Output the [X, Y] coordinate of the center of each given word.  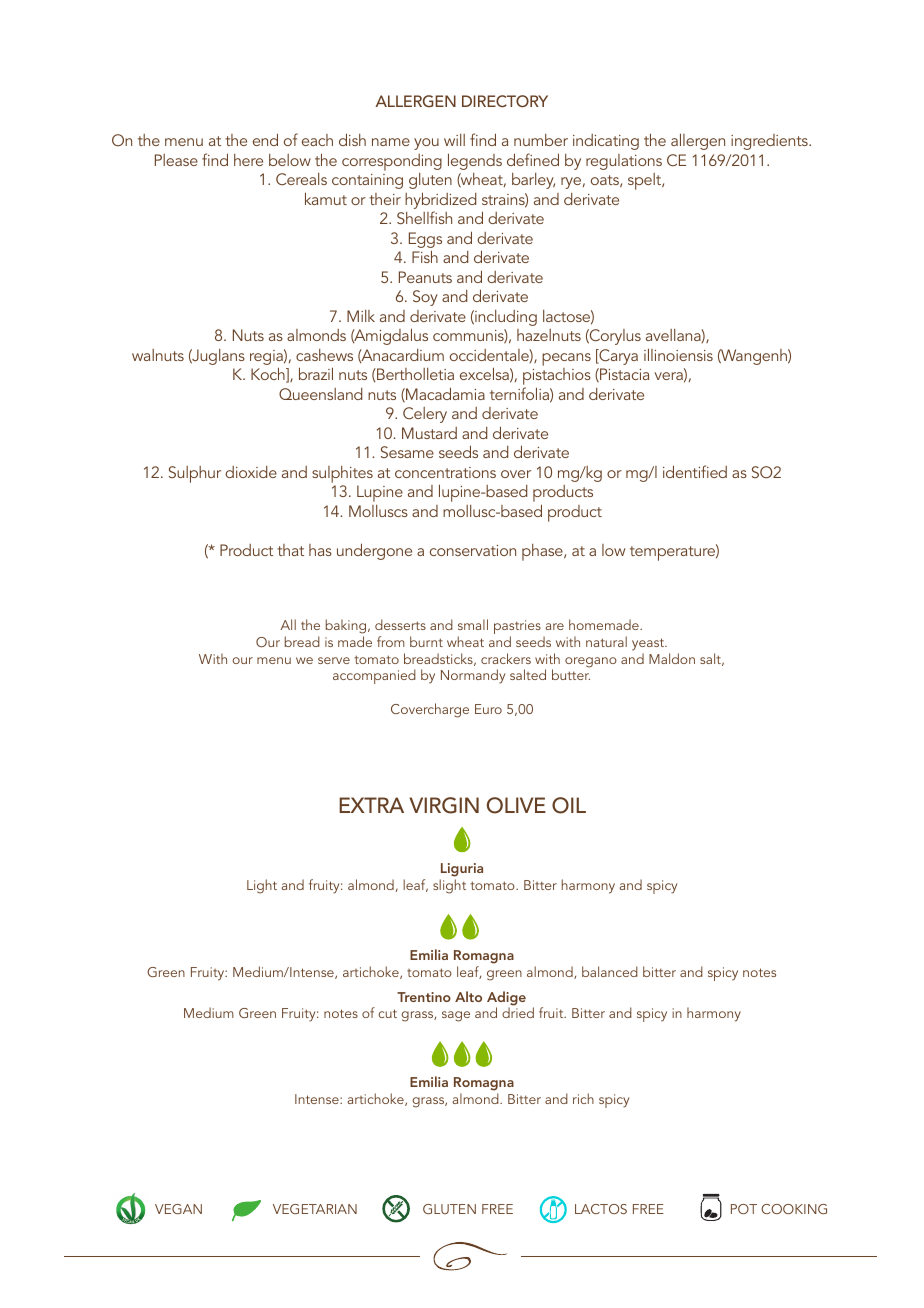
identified [695, 471]
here [248, 160]
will [454, 140]
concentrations [445, 472]
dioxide [251, 472]
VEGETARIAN [315, 1209]
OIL [569, 805]
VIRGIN [444, 805]
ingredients [770, 142]
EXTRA [371, 805]
